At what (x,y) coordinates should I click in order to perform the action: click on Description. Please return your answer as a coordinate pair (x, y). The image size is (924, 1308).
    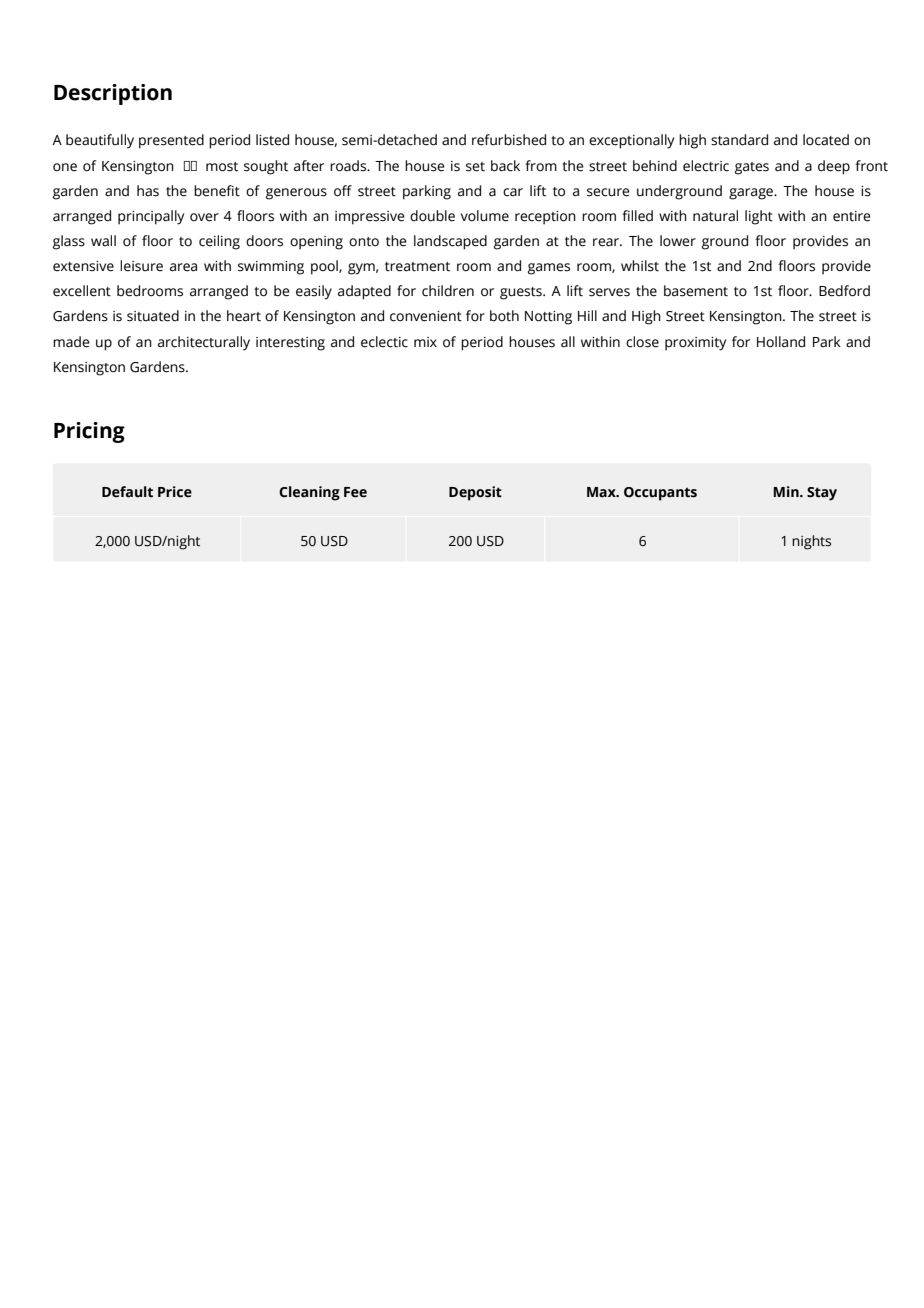
    Looking at the image, I should click on (113, 94).
